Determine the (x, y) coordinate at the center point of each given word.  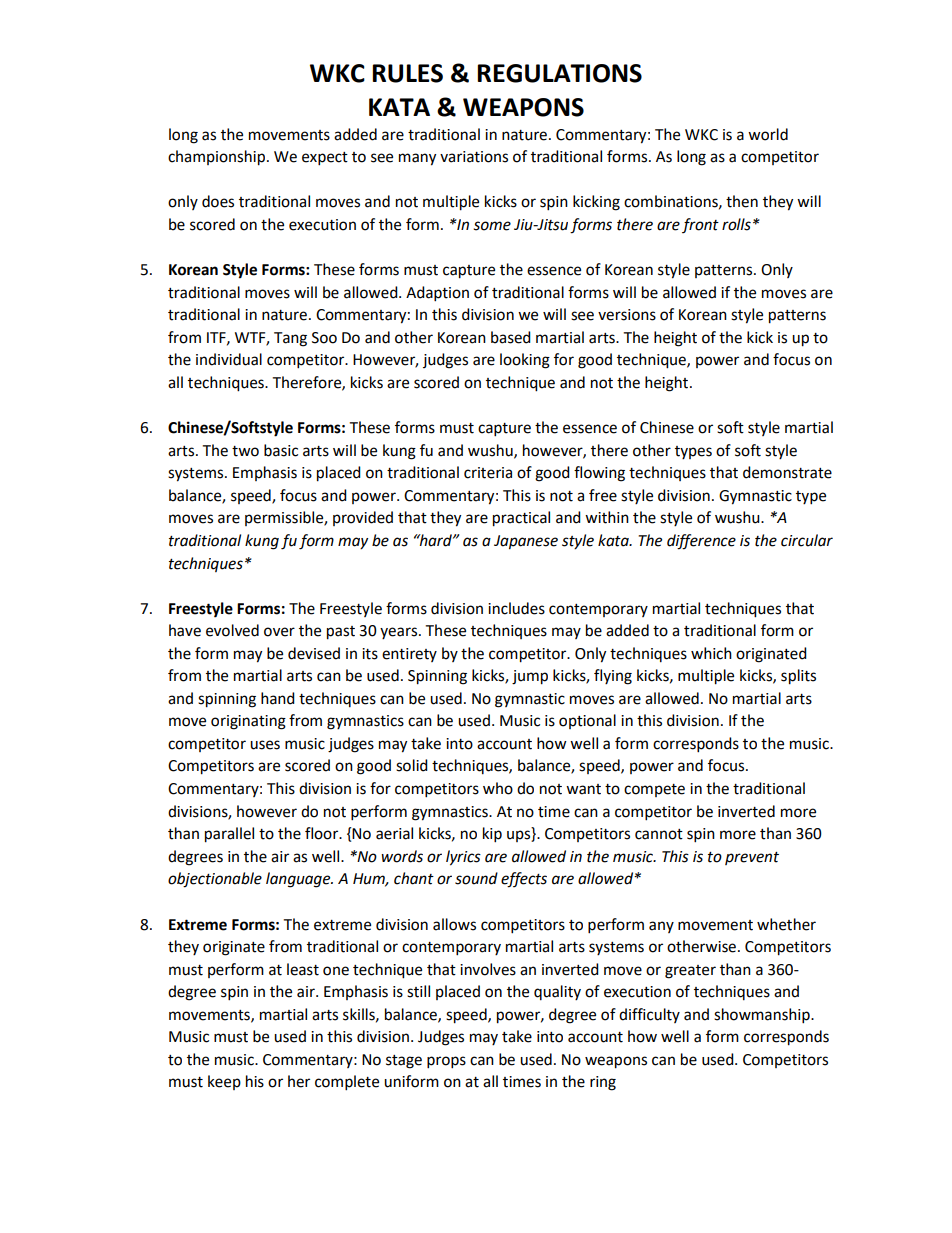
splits (798, 677)
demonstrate (787, 472)
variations (474, 157)
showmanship (763, 1016)
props (446, 1062)
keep (224, 1082)
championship (218, 158)
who (498, 788)
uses (265, 745)
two (245, 451)
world (768, 134)
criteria (488, 473)
